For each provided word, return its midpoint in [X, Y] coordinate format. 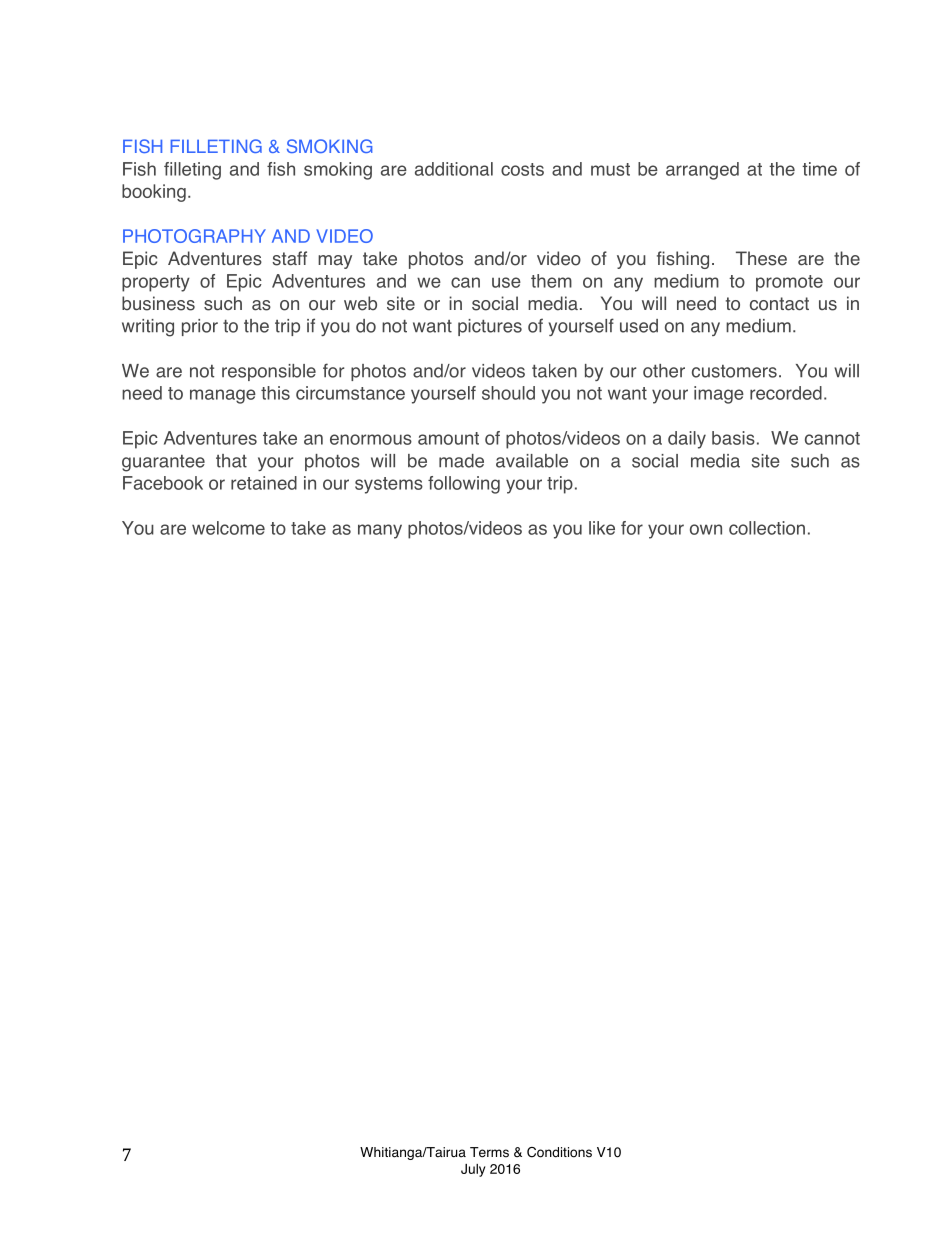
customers [734, 371]
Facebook [163, 483]
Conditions [559, 1152]
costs [522, 169]
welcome [228, 528]
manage [223, 396]
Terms [489, 1152]
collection [767, 528]
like [602, 528]
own [706, 529]
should [508, 393]
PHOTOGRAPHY [194, 236]
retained [264, 483]
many [380, 531]
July [473, 1170]
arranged [702, 171]
